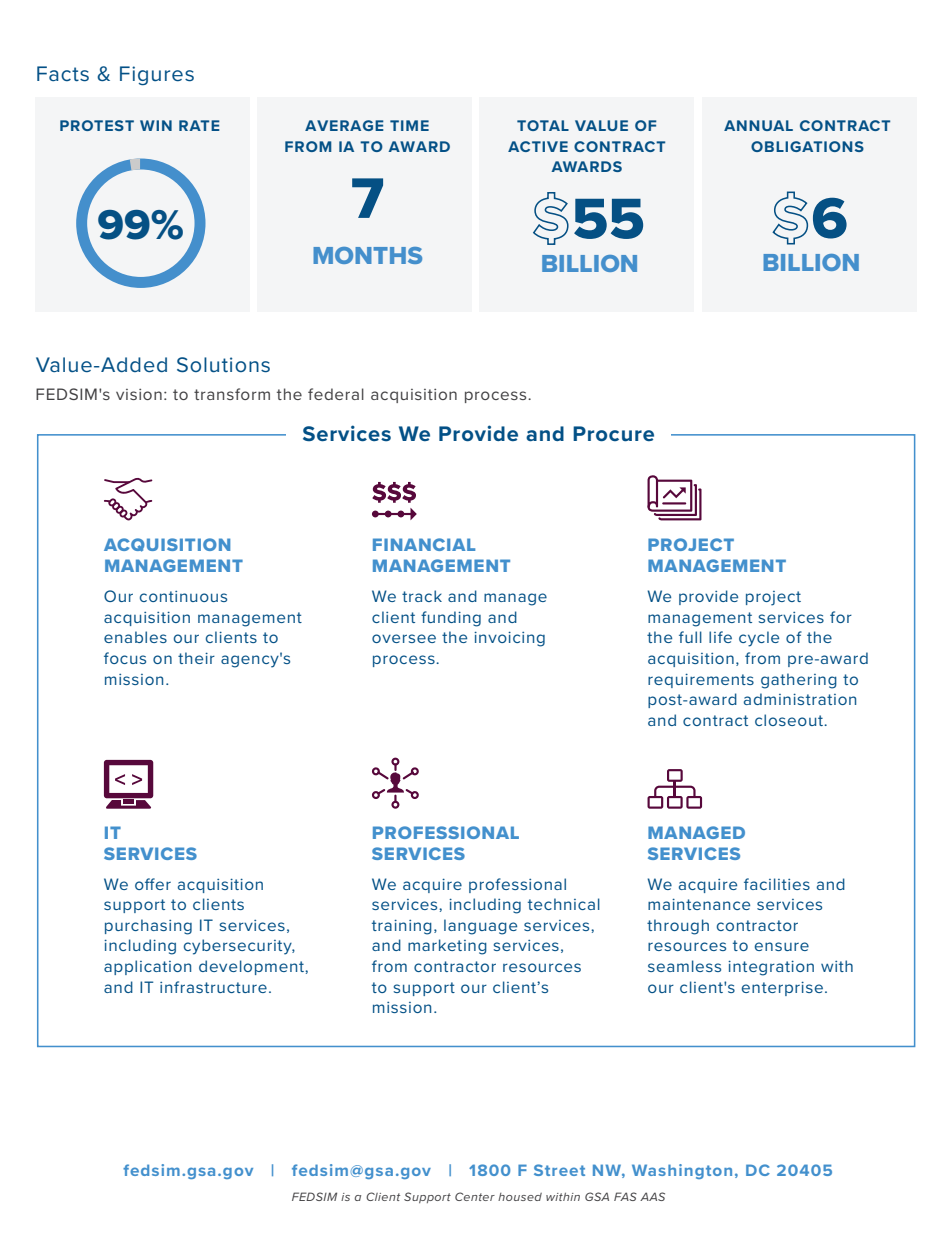 Image resolution: width=952 pixels, height=1233 pixels. I want to click on enables, so click(135, 637).
